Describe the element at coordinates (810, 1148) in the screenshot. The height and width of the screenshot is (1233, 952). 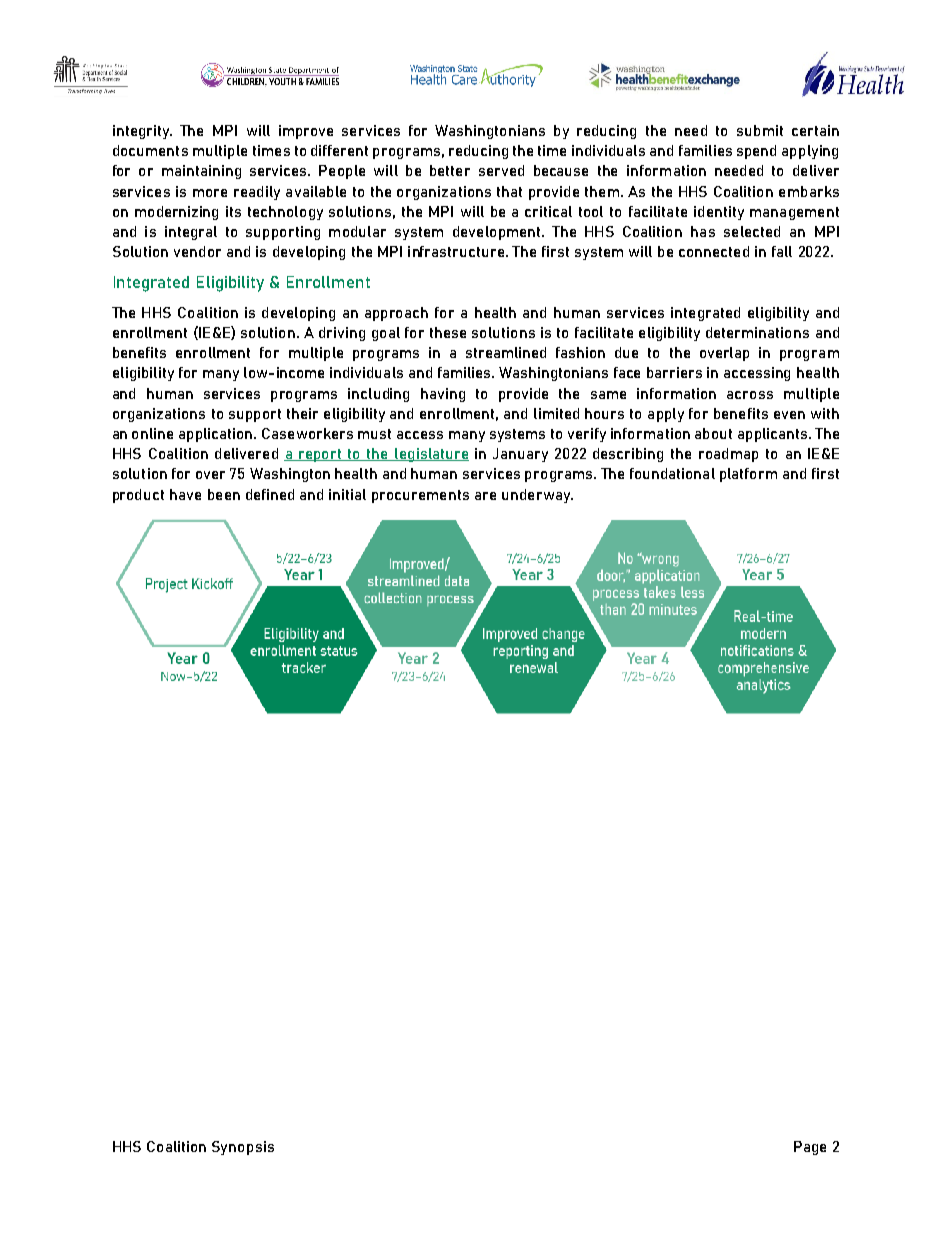
I see `Page` at that location.
